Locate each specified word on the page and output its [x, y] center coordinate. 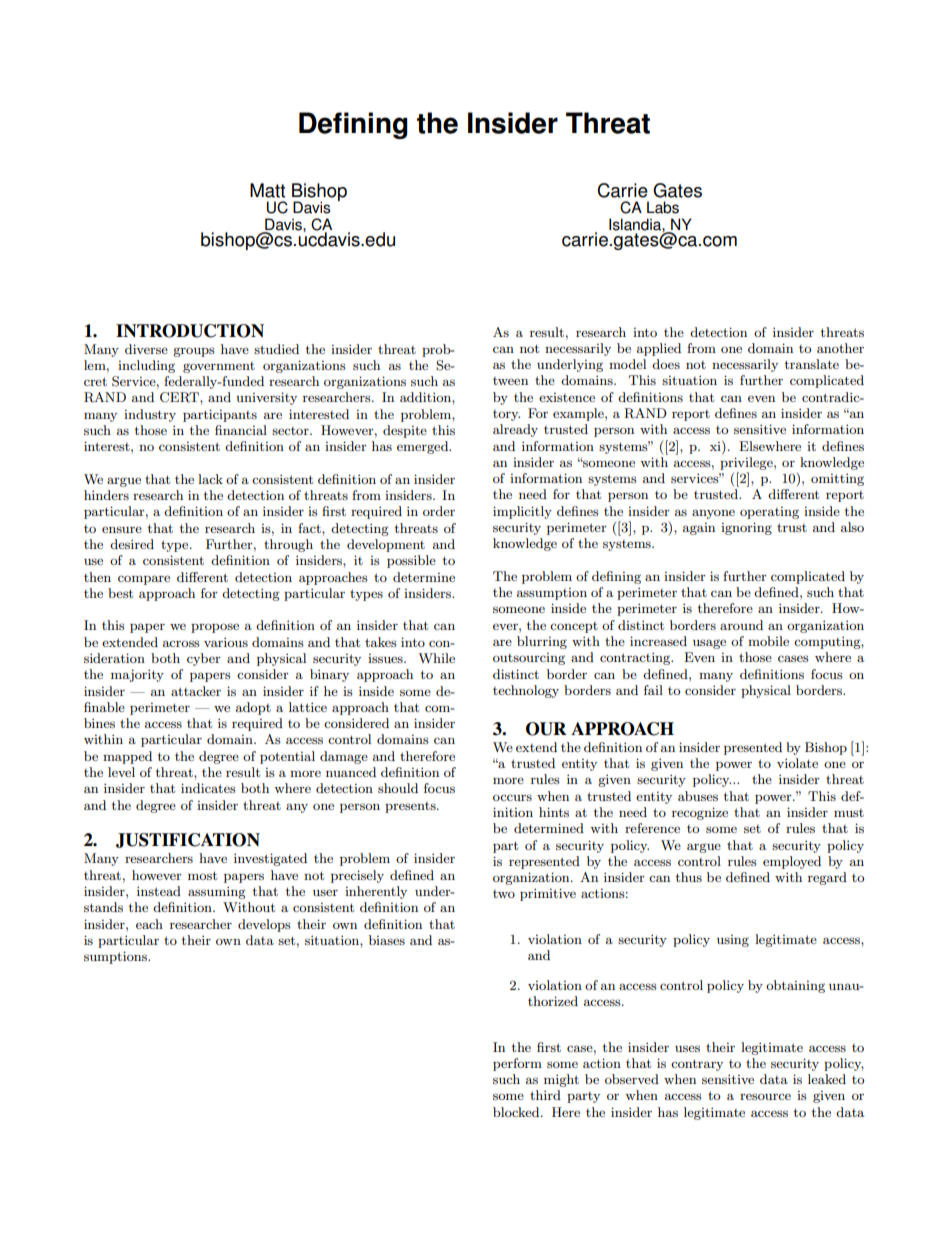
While [436, 658]
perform [517, 1064]
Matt [267, 190]
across [181, 643]
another [840, 348]
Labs [663, 207]
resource [765, 1096]
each [149, 924]
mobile [768, 641]
